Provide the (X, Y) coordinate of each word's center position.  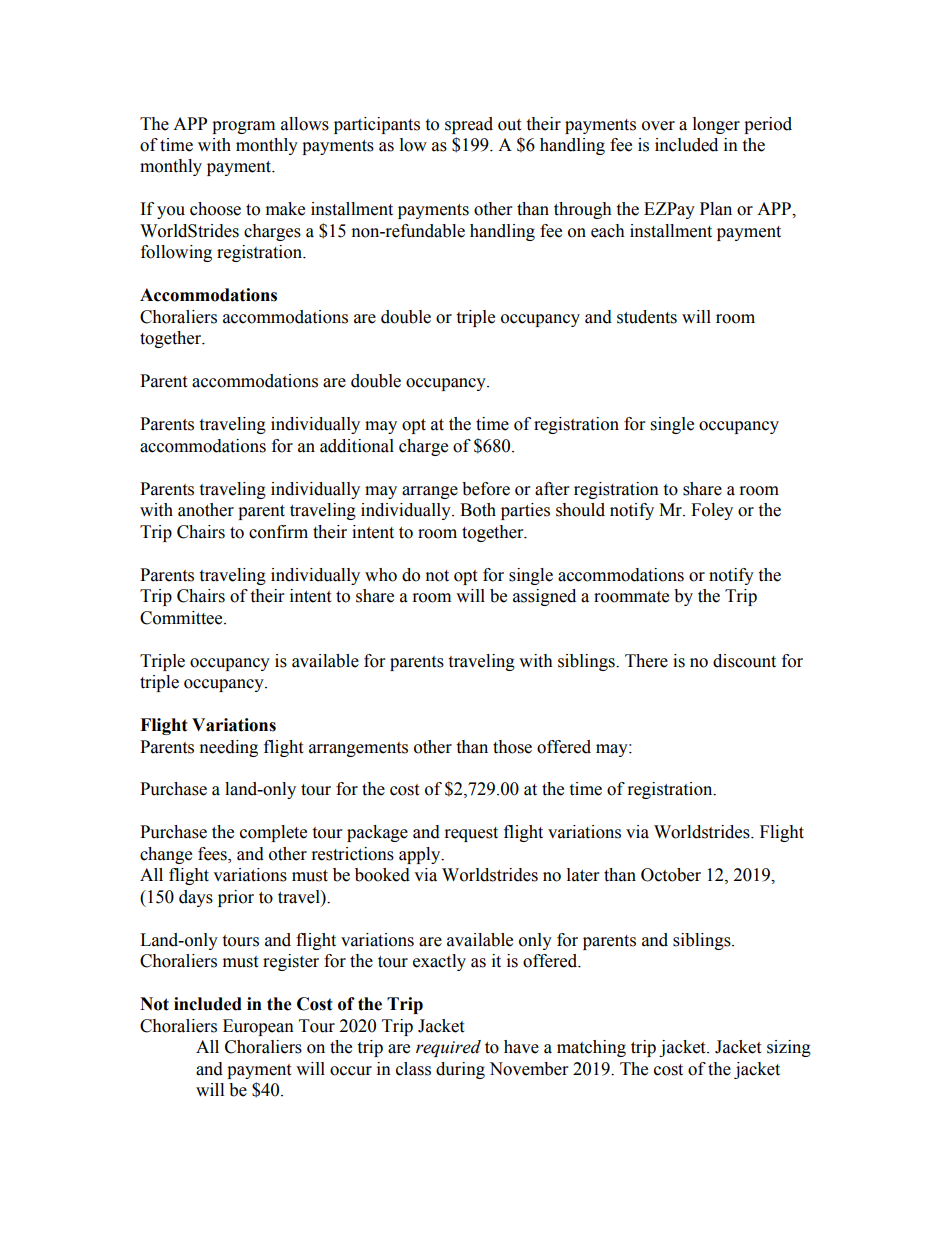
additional (357, 446)
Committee (182, 618)
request (471, 834)
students (647, 317)
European (258, 1027)
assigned (544, 597)
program (243, 127)
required (448, 1048)
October (671, 875)
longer (716, 125)
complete (273, 833)
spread (469, 125)
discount (744, 661)
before (486, 489)
